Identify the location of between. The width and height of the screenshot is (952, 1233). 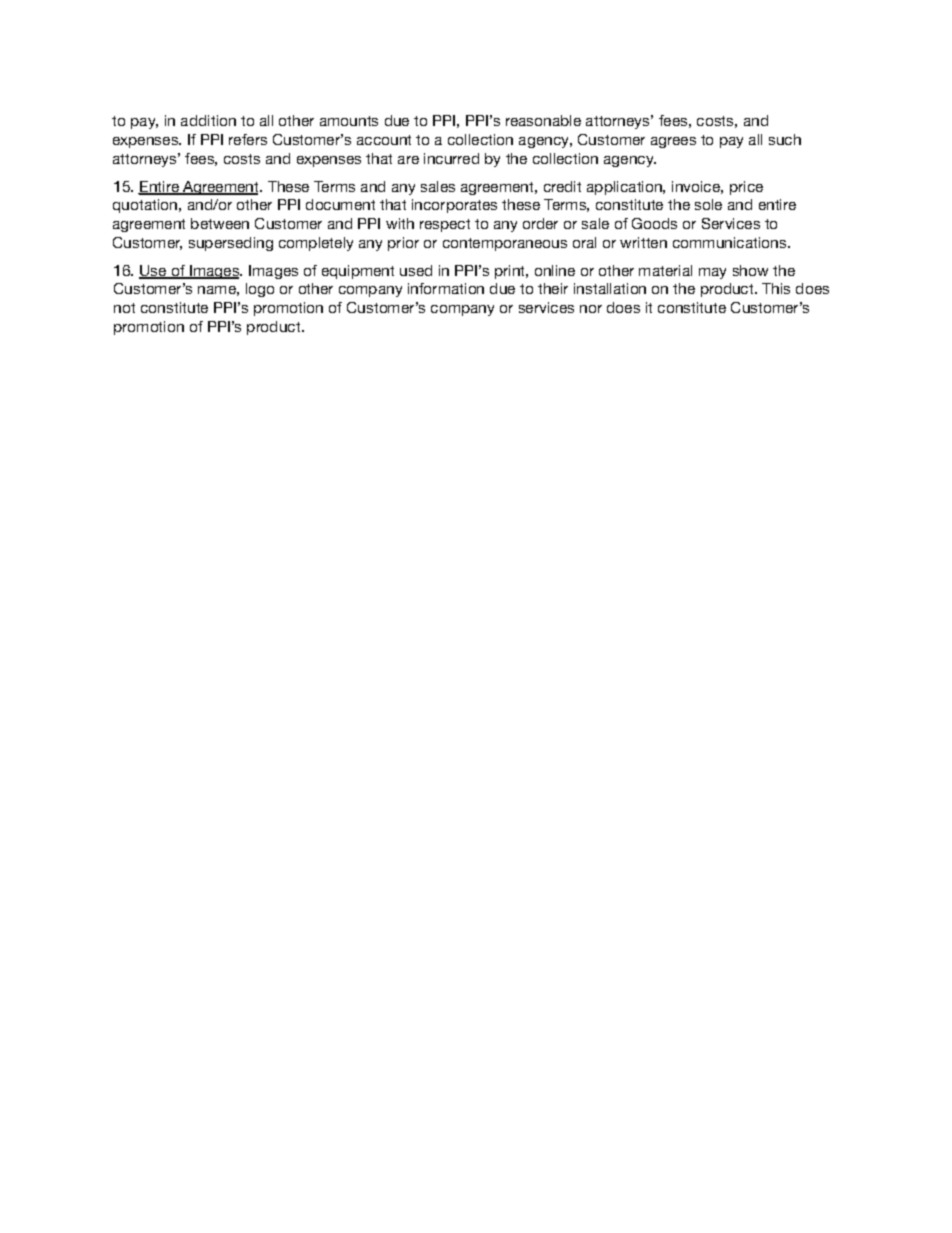
(220, 223).
